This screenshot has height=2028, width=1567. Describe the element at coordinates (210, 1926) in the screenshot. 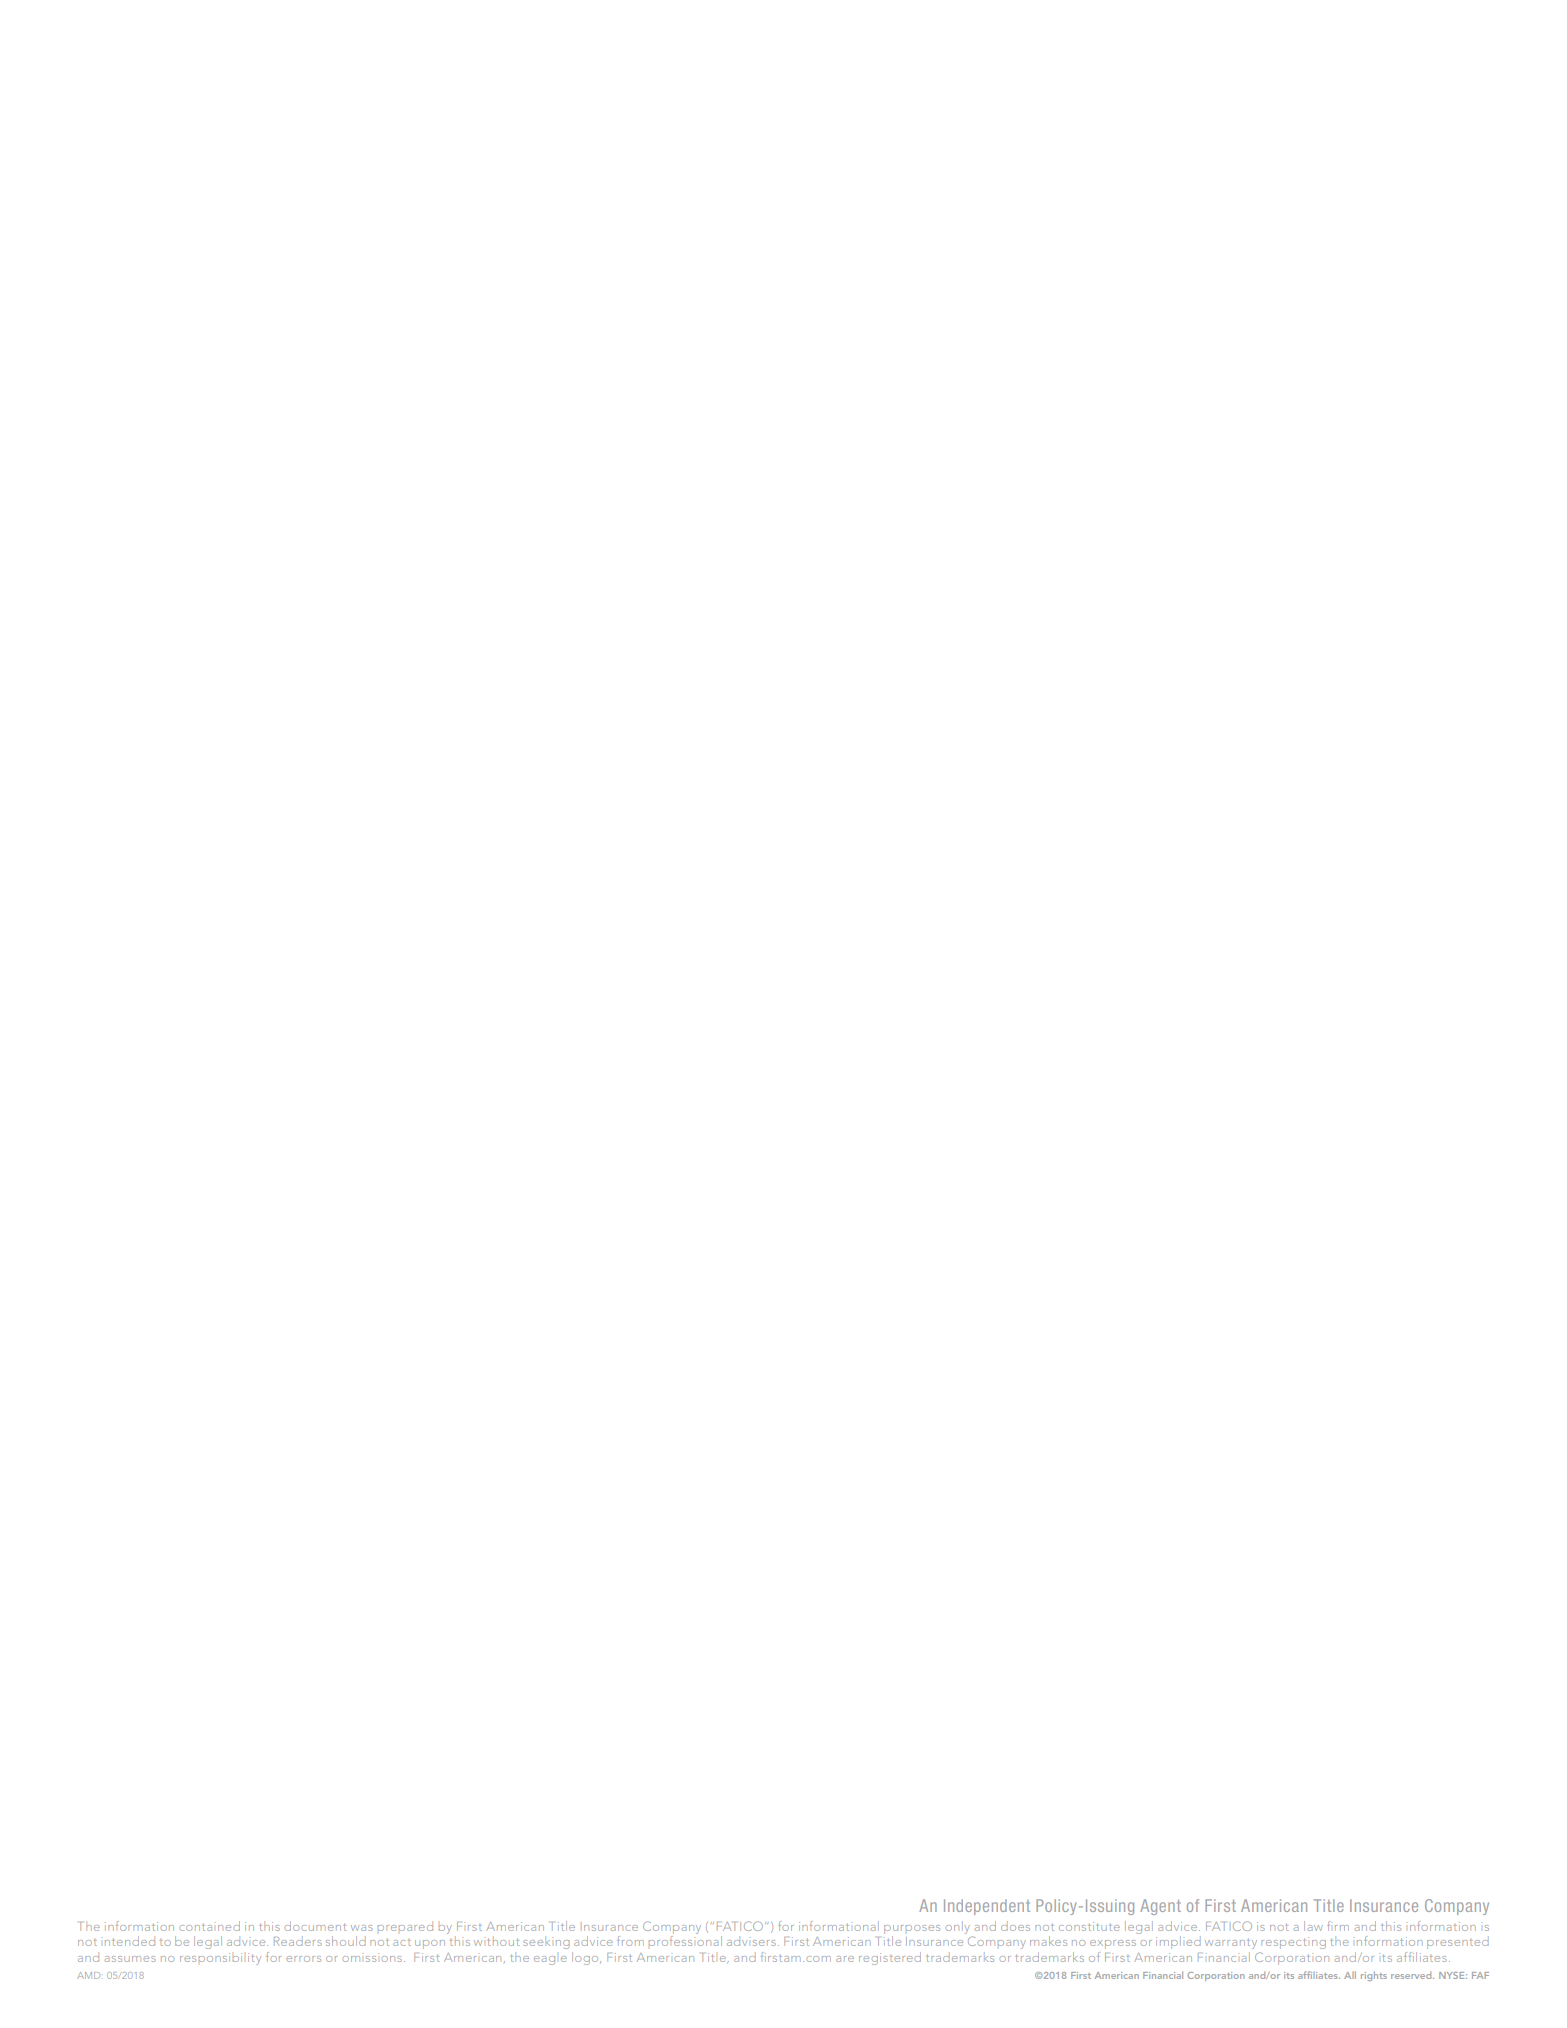

I see `contained` at that location.
